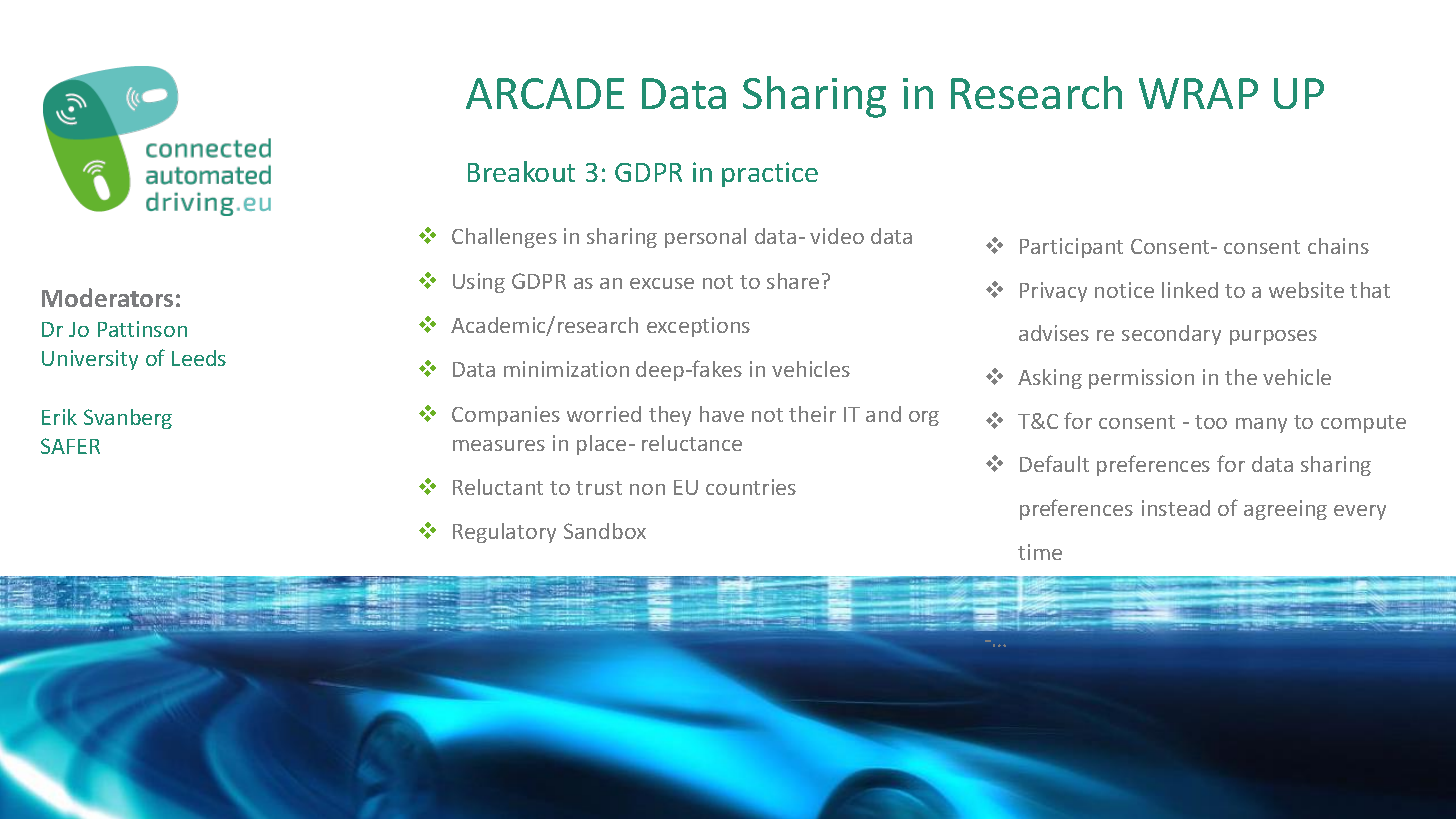 This image has width=1456, height=819. Describe the element at coordinates (142, 329) in the image. I see `Pattinson` at that location.
